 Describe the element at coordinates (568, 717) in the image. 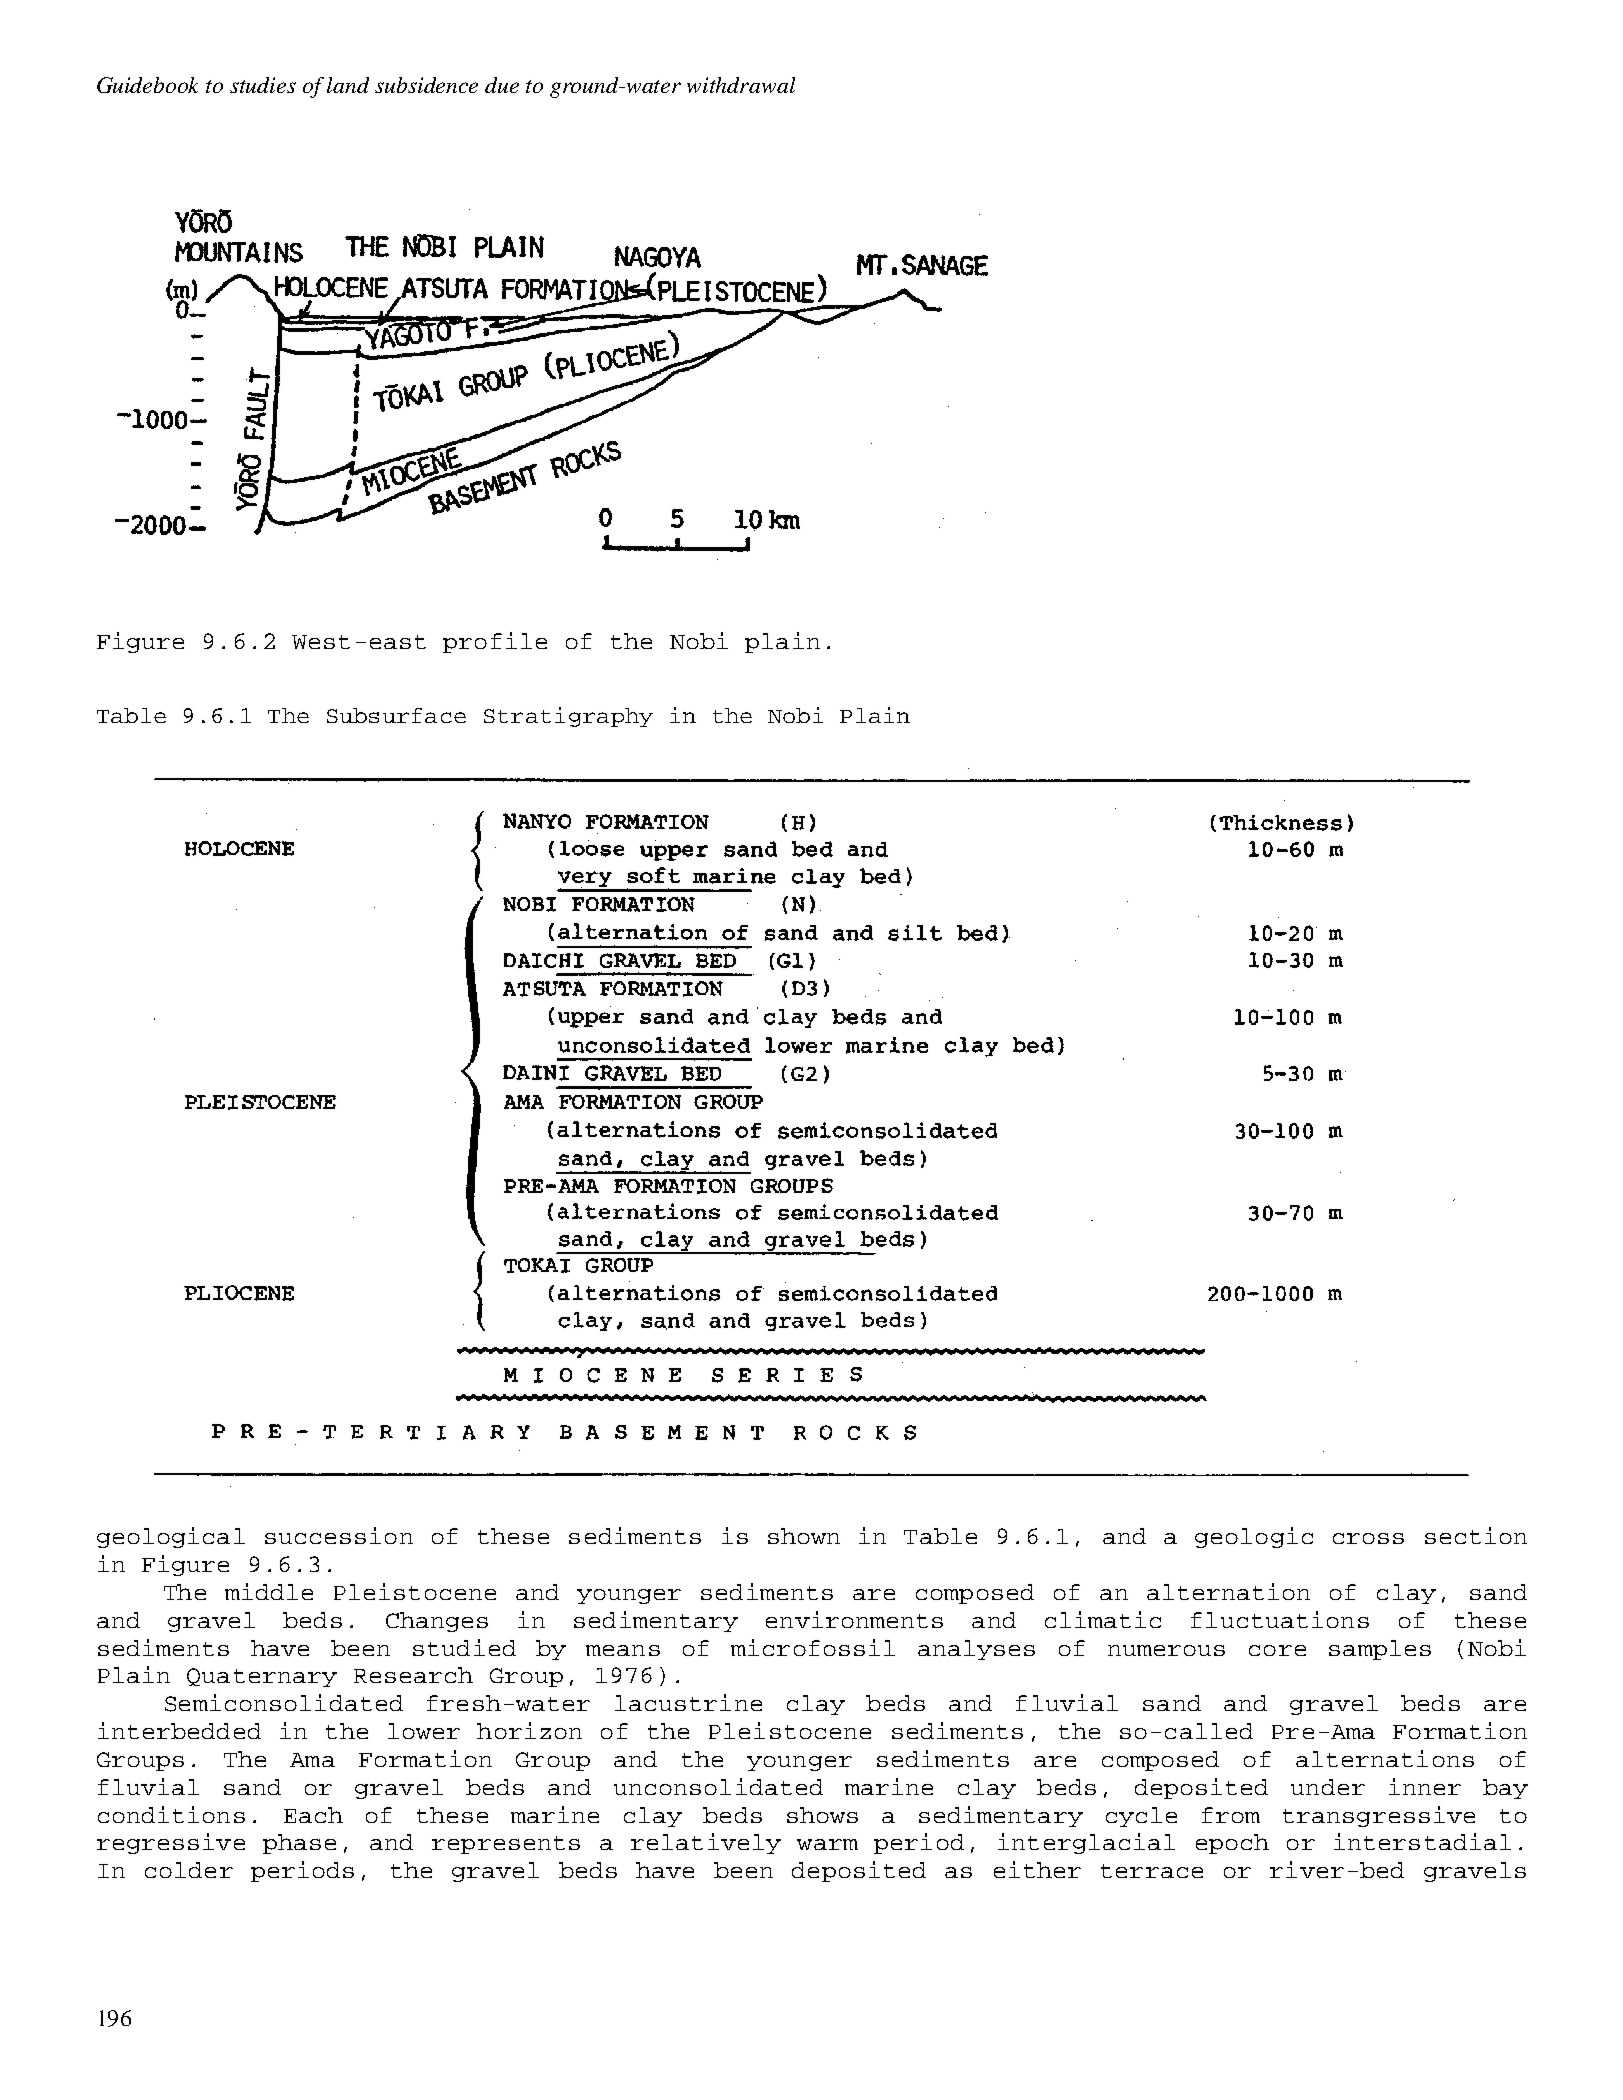

I see `Stratigraphy` at that location.
